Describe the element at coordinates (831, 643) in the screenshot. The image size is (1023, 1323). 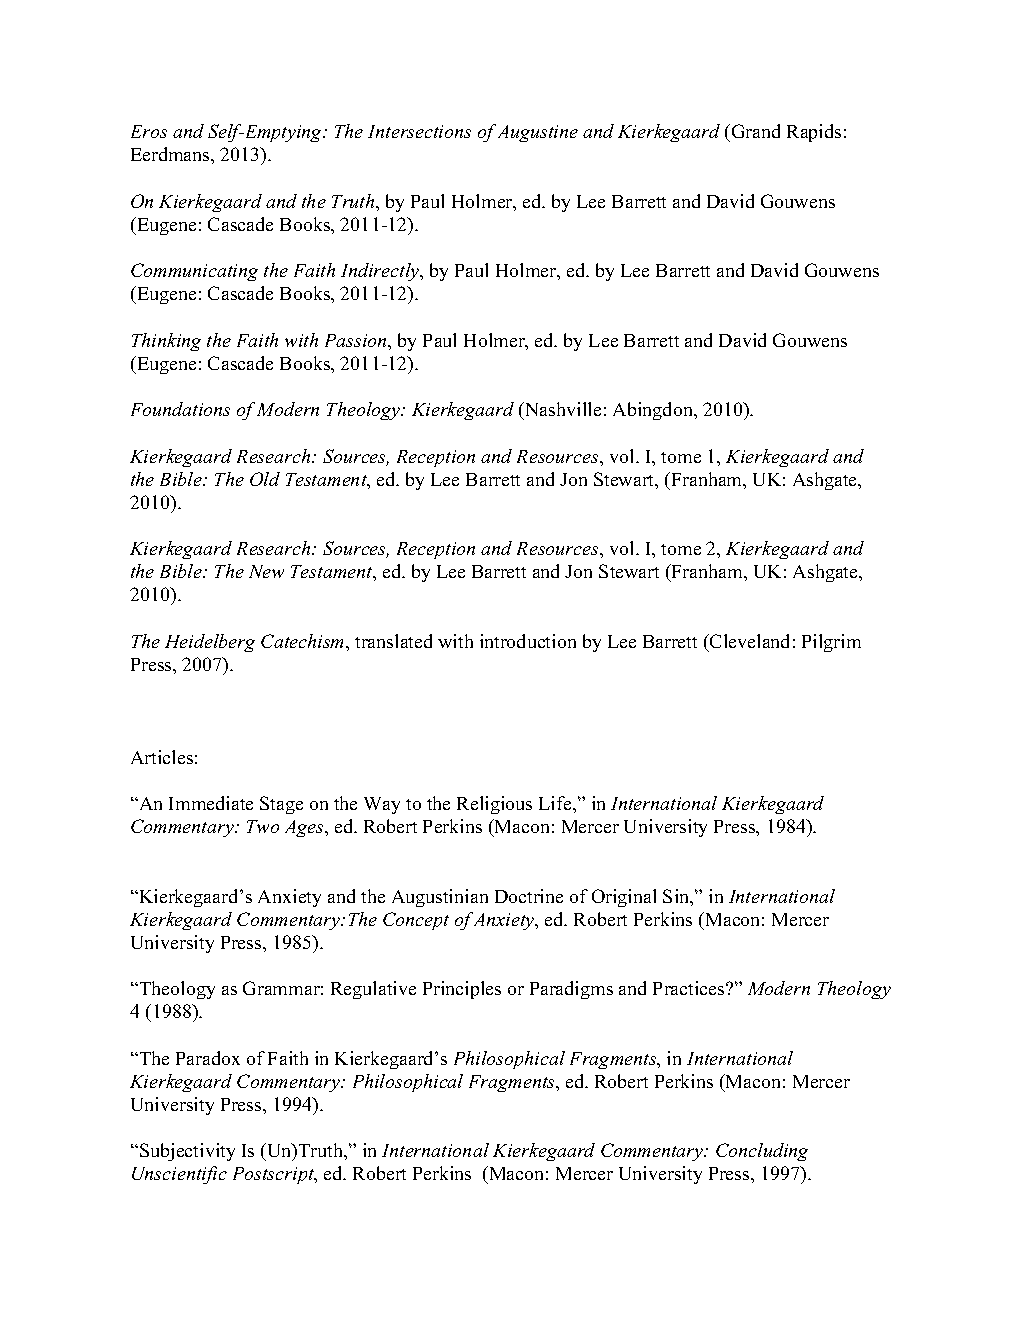
I see `Pilgrim` at that location.
